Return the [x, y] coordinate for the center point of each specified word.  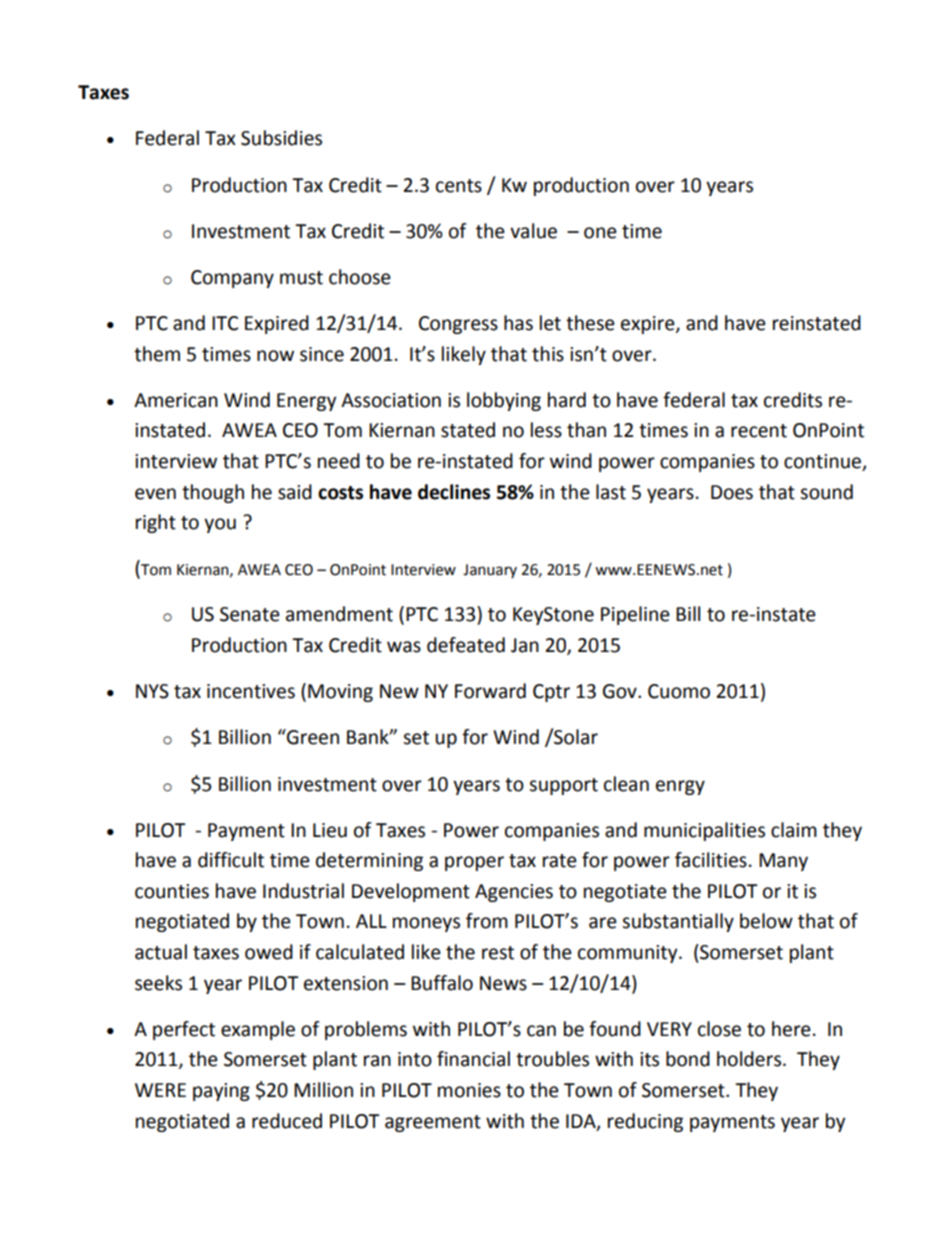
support [563, 786]
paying [221, 1092]
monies [469, 1090]
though [213, 493]
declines [454, 492]
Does [732, 492]
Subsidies [281, 138]
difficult [231, 860]
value [533, 231]
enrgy [680, 787]
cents [459, 186]
